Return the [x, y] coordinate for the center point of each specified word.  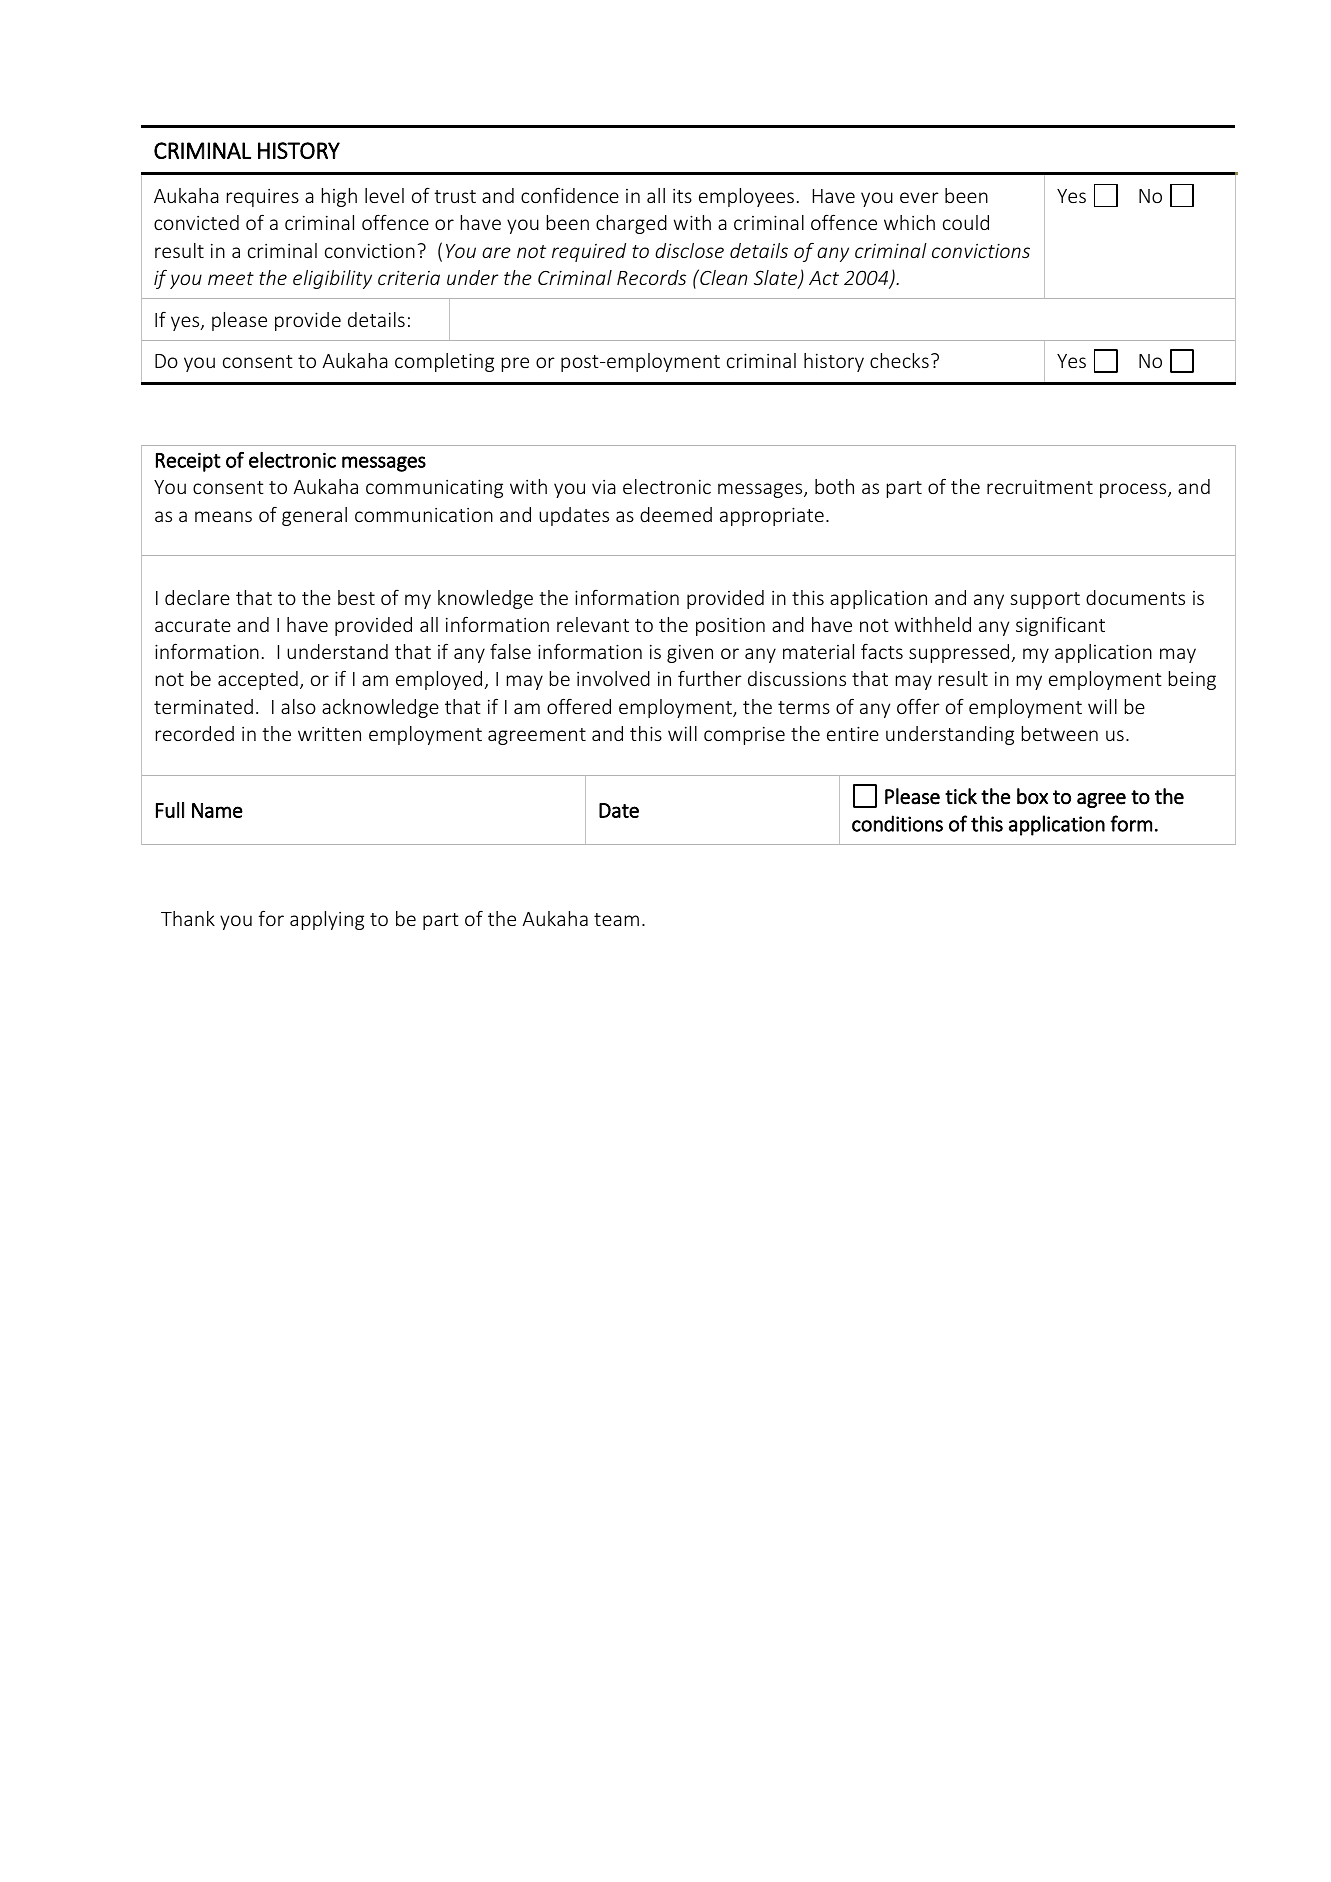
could [966, 222]
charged [631, 224]
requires [263, 198]
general [314, 516]
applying [327, 920]
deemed [676, 514]
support [1045, 600]
